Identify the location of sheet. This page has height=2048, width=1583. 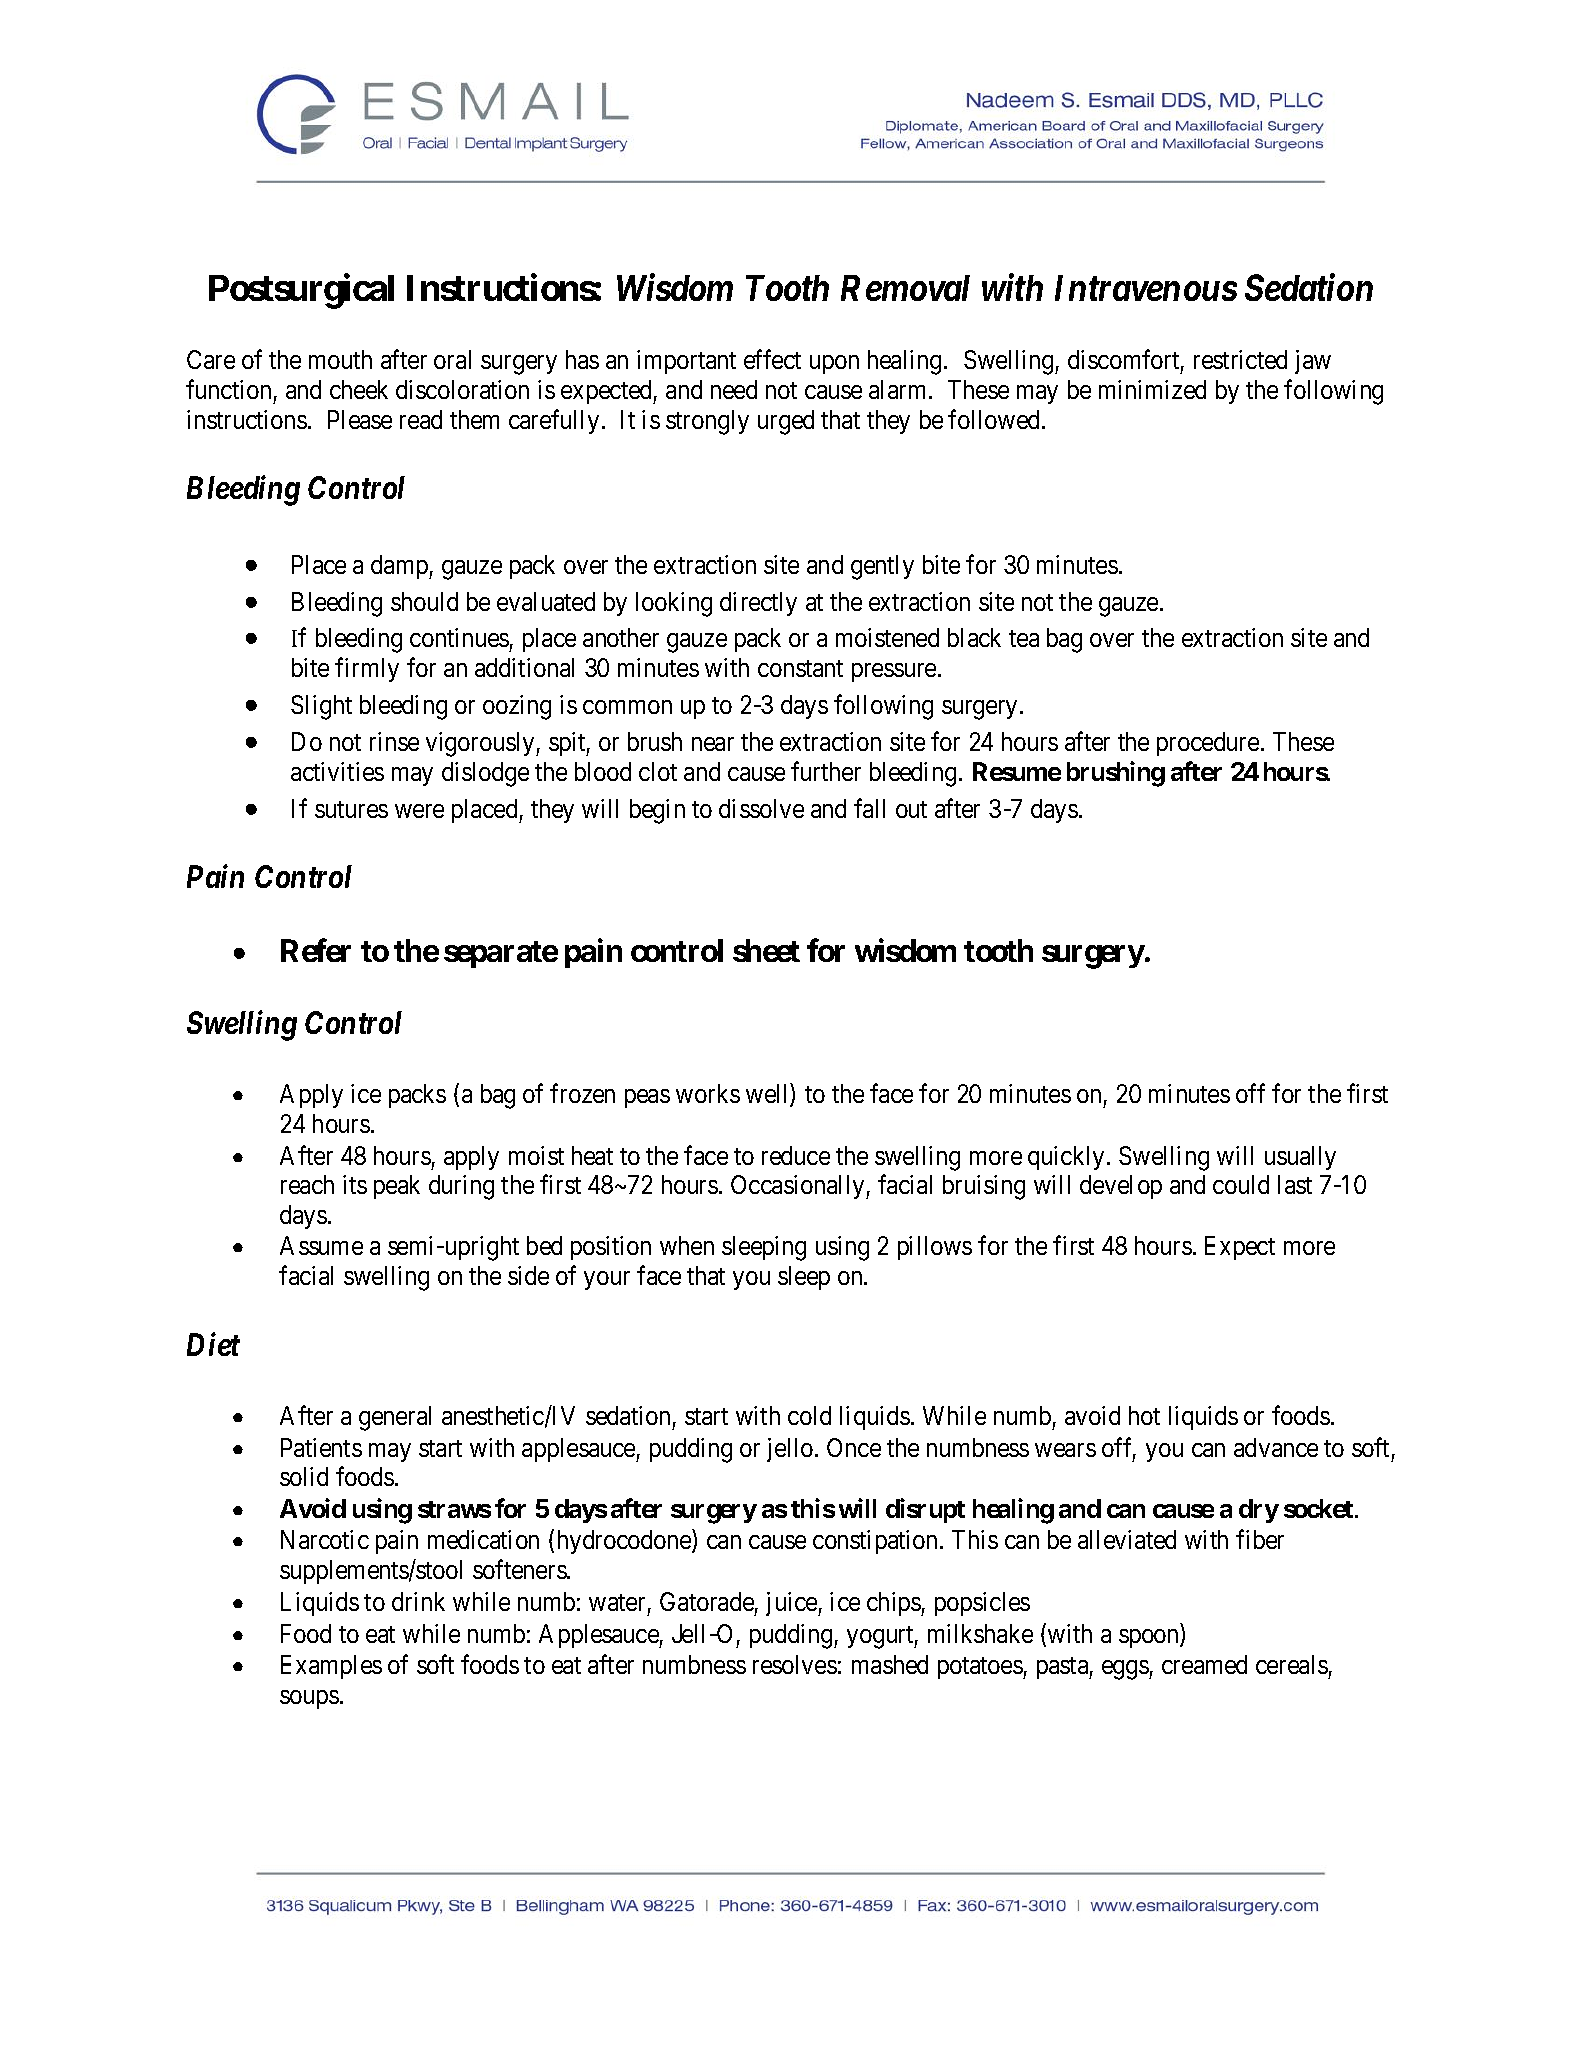
(766, 951).
